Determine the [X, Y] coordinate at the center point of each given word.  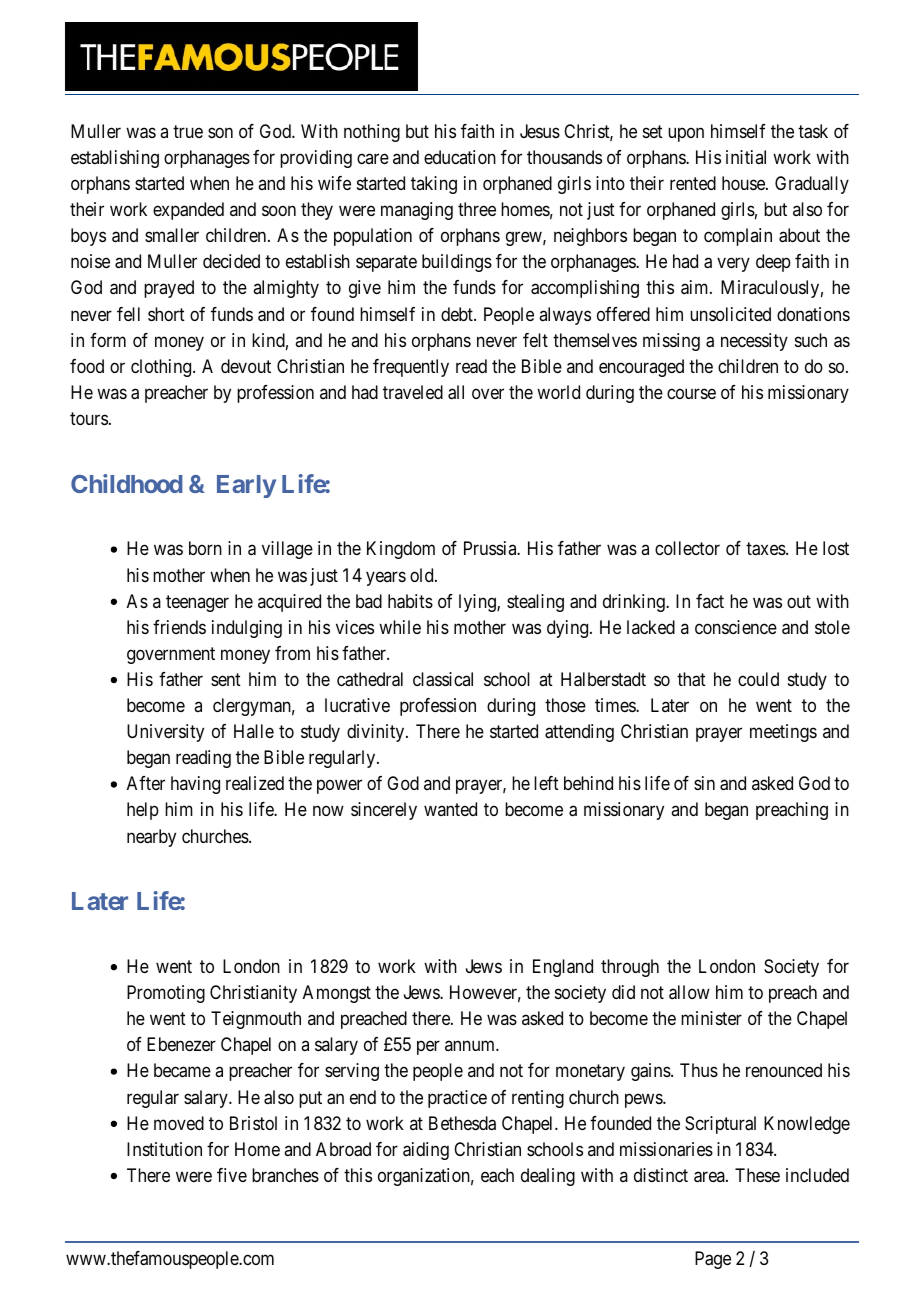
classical [443, 679]
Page [713, 1260]
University [165, 733]
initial [746, 157]
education [460, 157]
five [232, 1175]
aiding [426, 1151]
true [188, 131]
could [758, 679]
